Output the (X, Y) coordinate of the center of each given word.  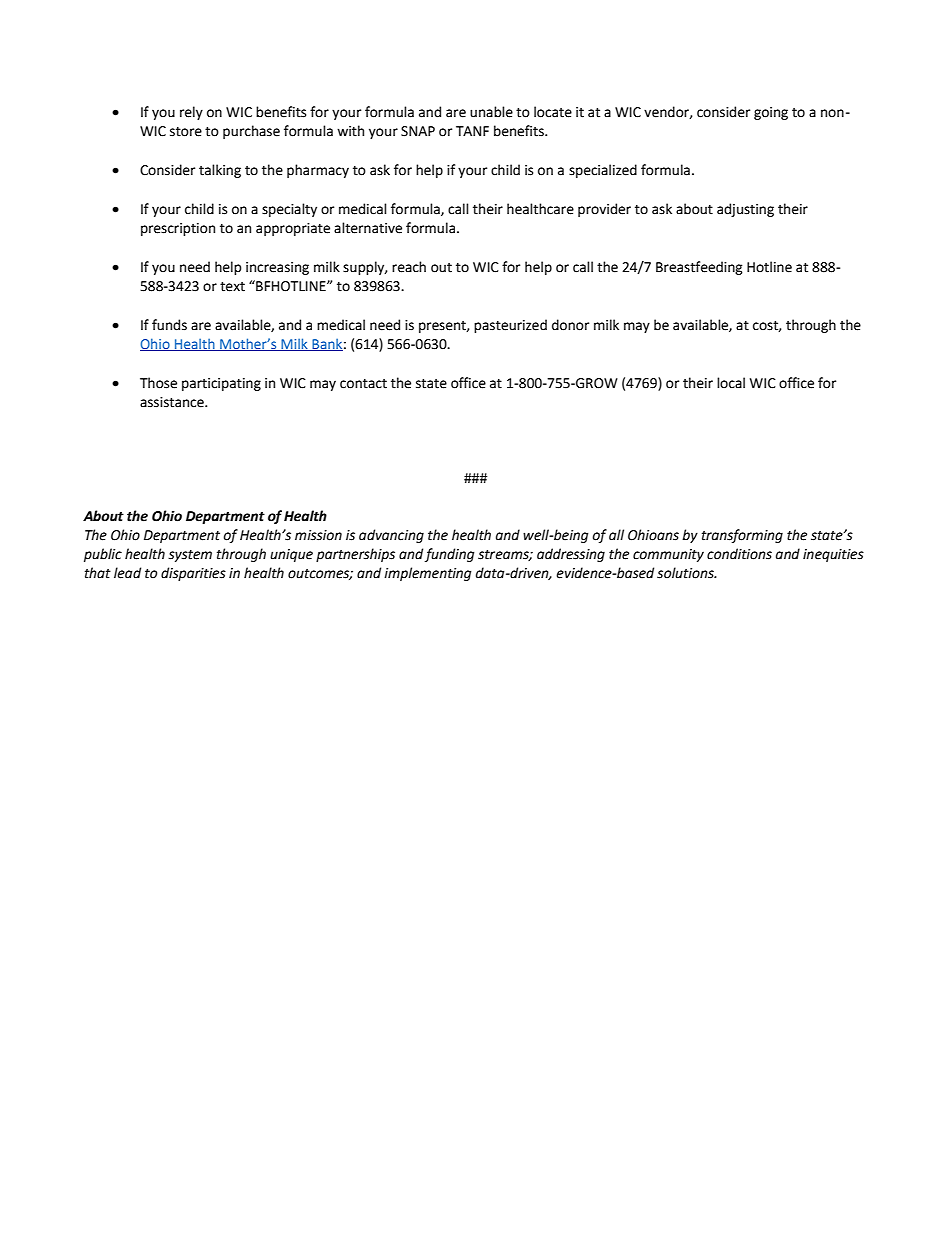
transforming (742, 536)
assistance (173, 402)
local (731, 383)
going (771, 113)
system (190, 556)
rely (191, 113)
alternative (368, 228)
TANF (472, 131)
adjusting (745, 210)
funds (169, 325)
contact (363, 384)
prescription (178, 229)
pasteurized (510, 326)
